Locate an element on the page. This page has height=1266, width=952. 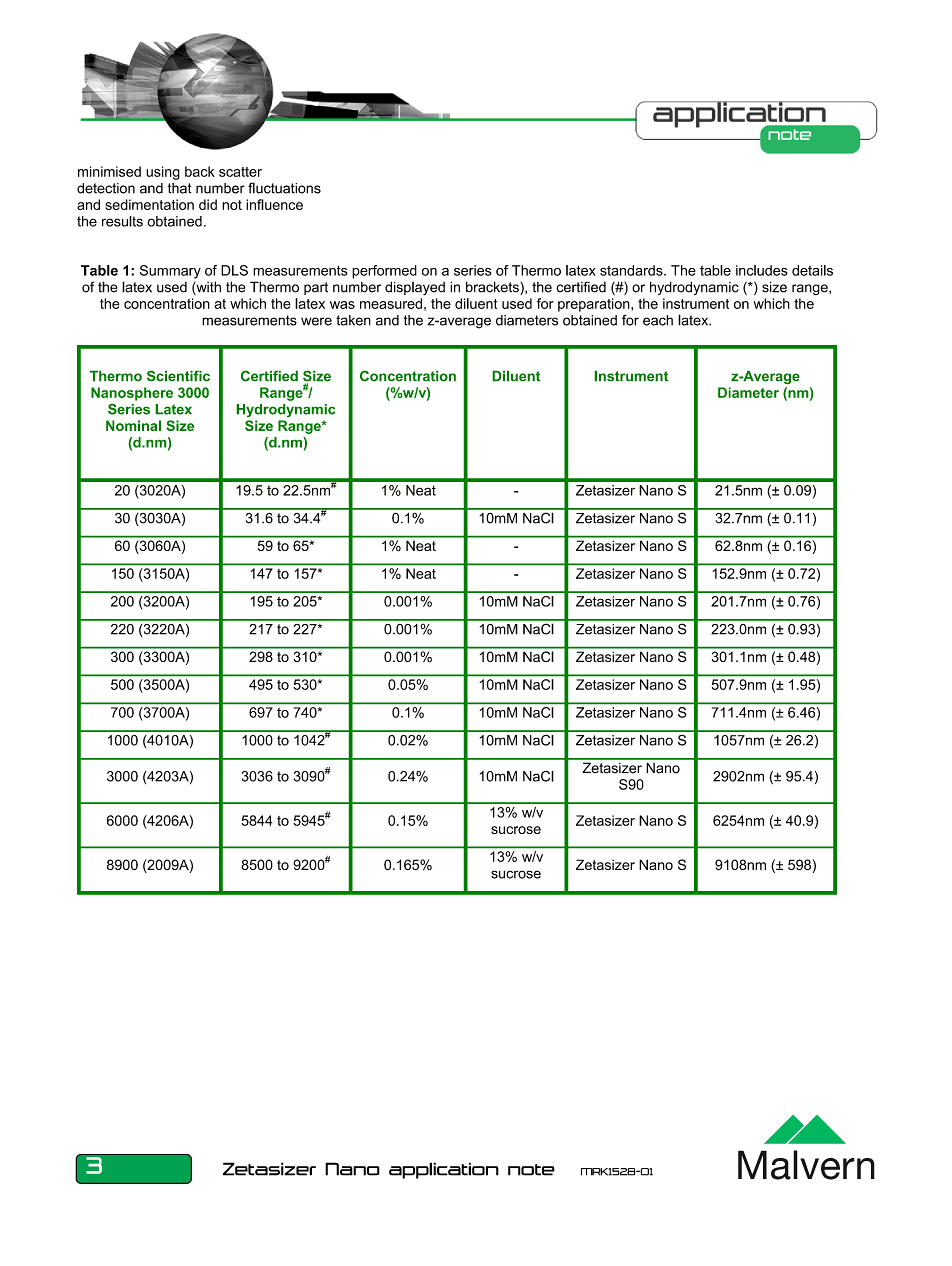
was is located at coordinates (342, 305).
